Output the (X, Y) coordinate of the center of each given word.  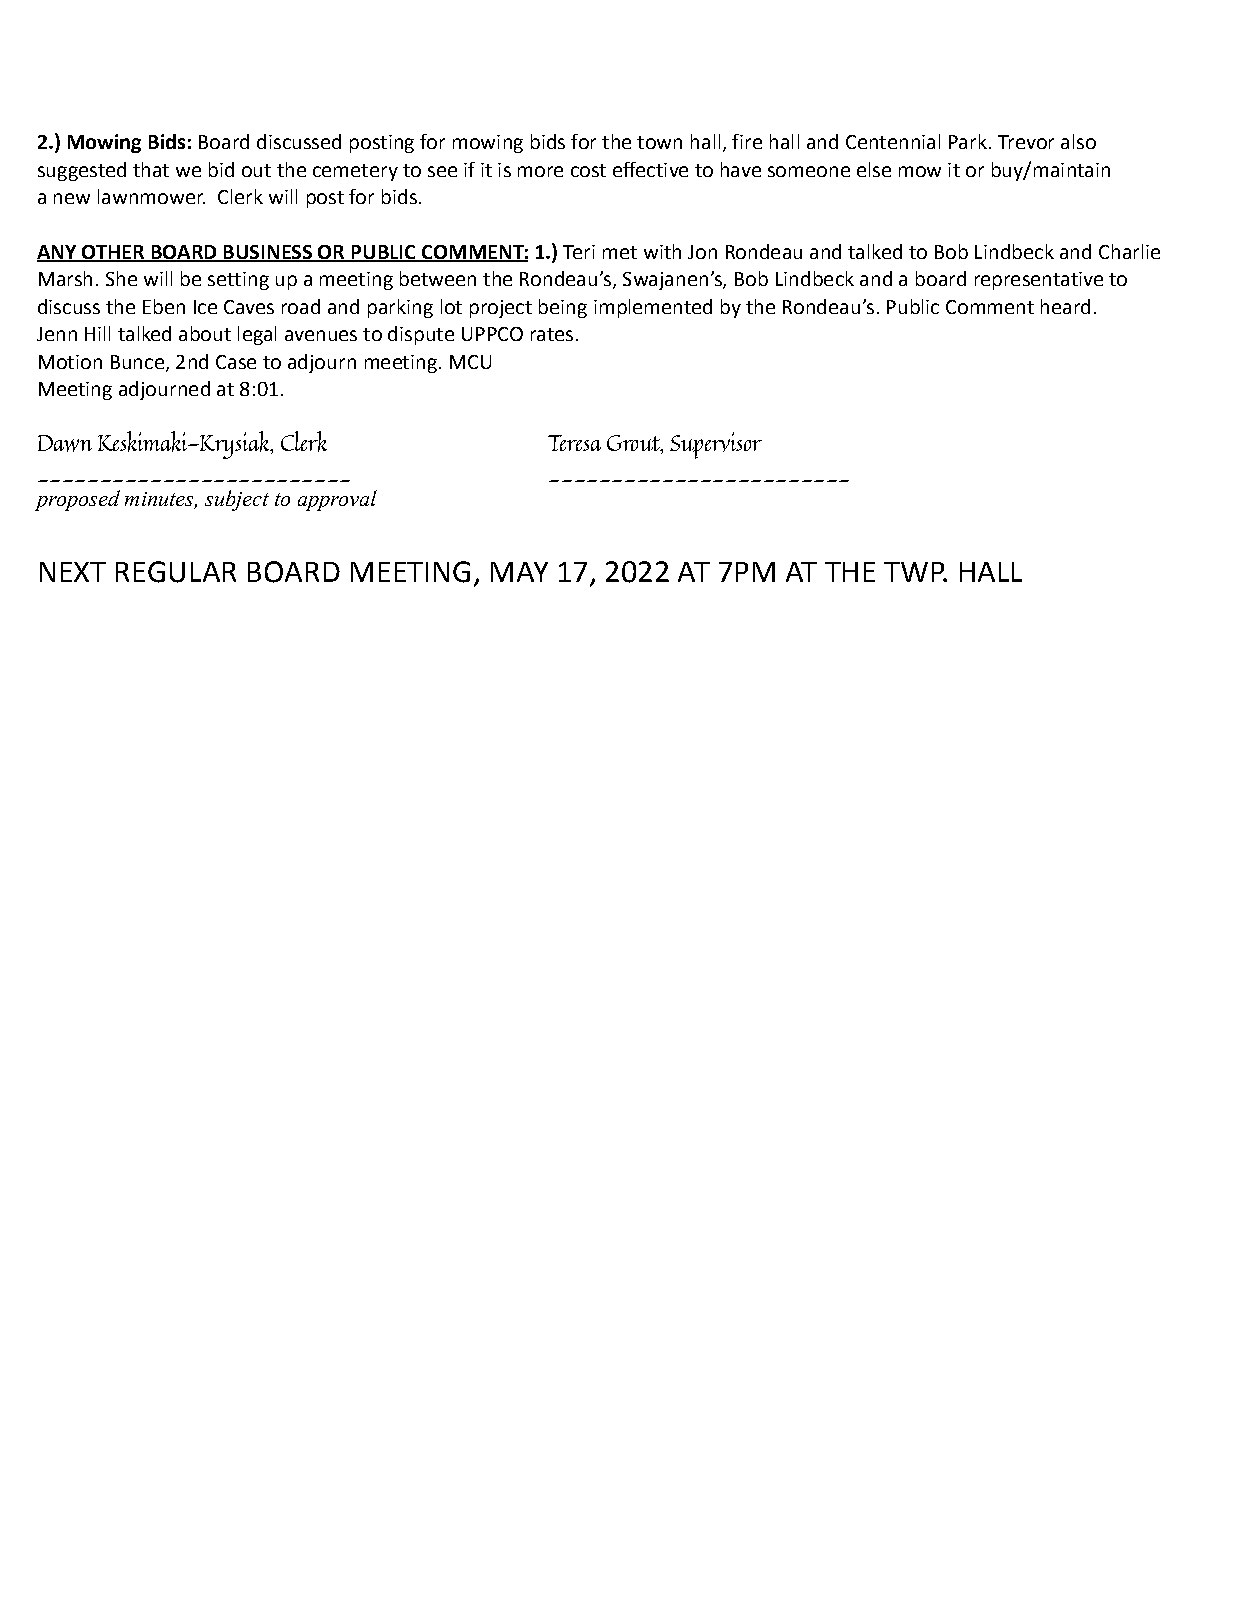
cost (588, 170)
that (151, 169)
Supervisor (716, 445)
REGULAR (176, 572)
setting (238, 281)
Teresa (574, 443)
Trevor (1026, 142)
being (563, 308)
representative (1039, 281)
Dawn (65, 443)
